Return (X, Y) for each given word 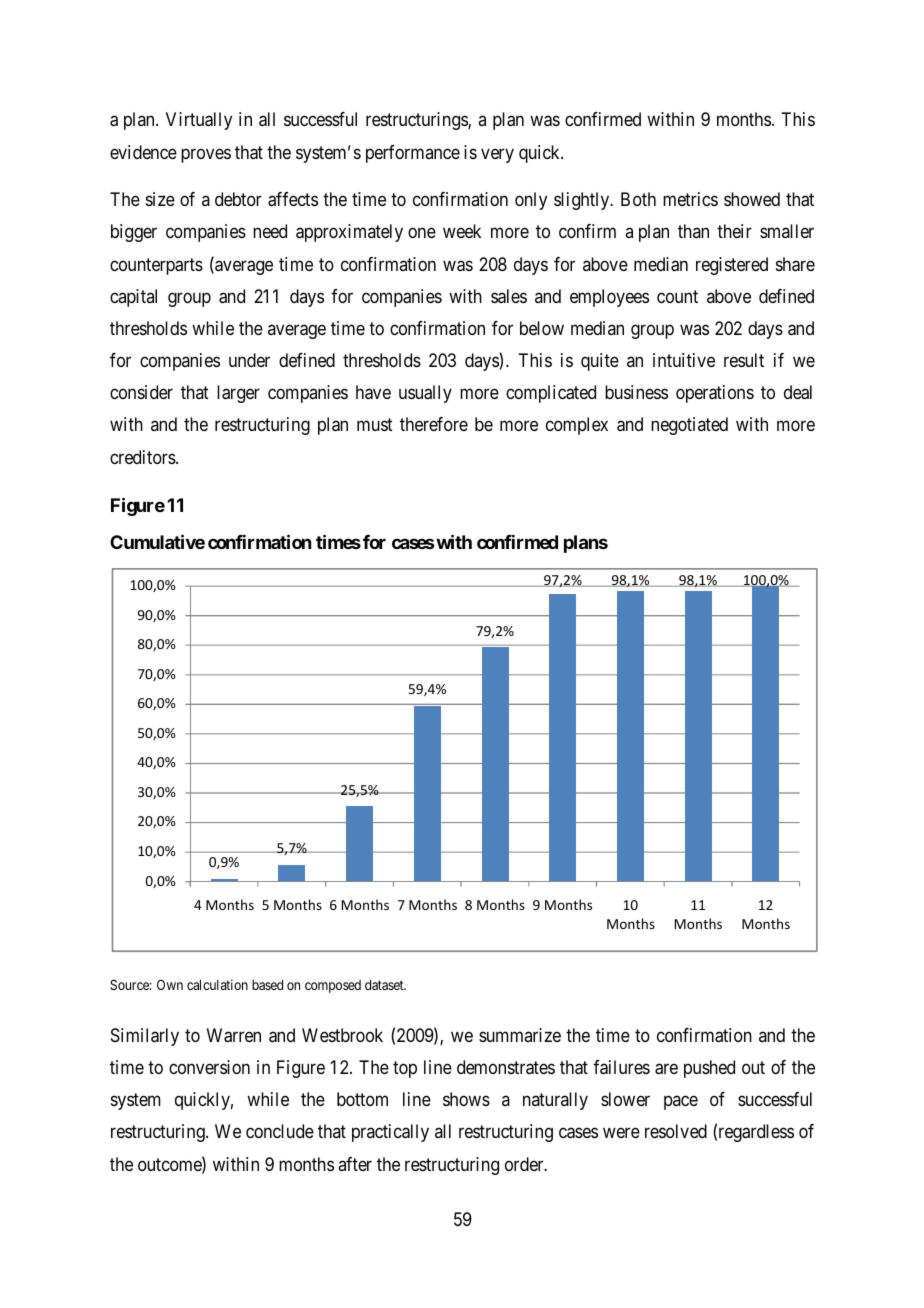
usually (425, 394)
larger (238, 394)
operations (715, 394)
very (497, 155)
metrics (690, 199)
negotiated (689, 426)
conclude (280, 1131)
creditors (143, 457)
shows (466, 1099)
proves (206, 155)
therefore (434, 424)
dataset (385, 985)
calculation (217, 984)
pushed (709, 1069)
